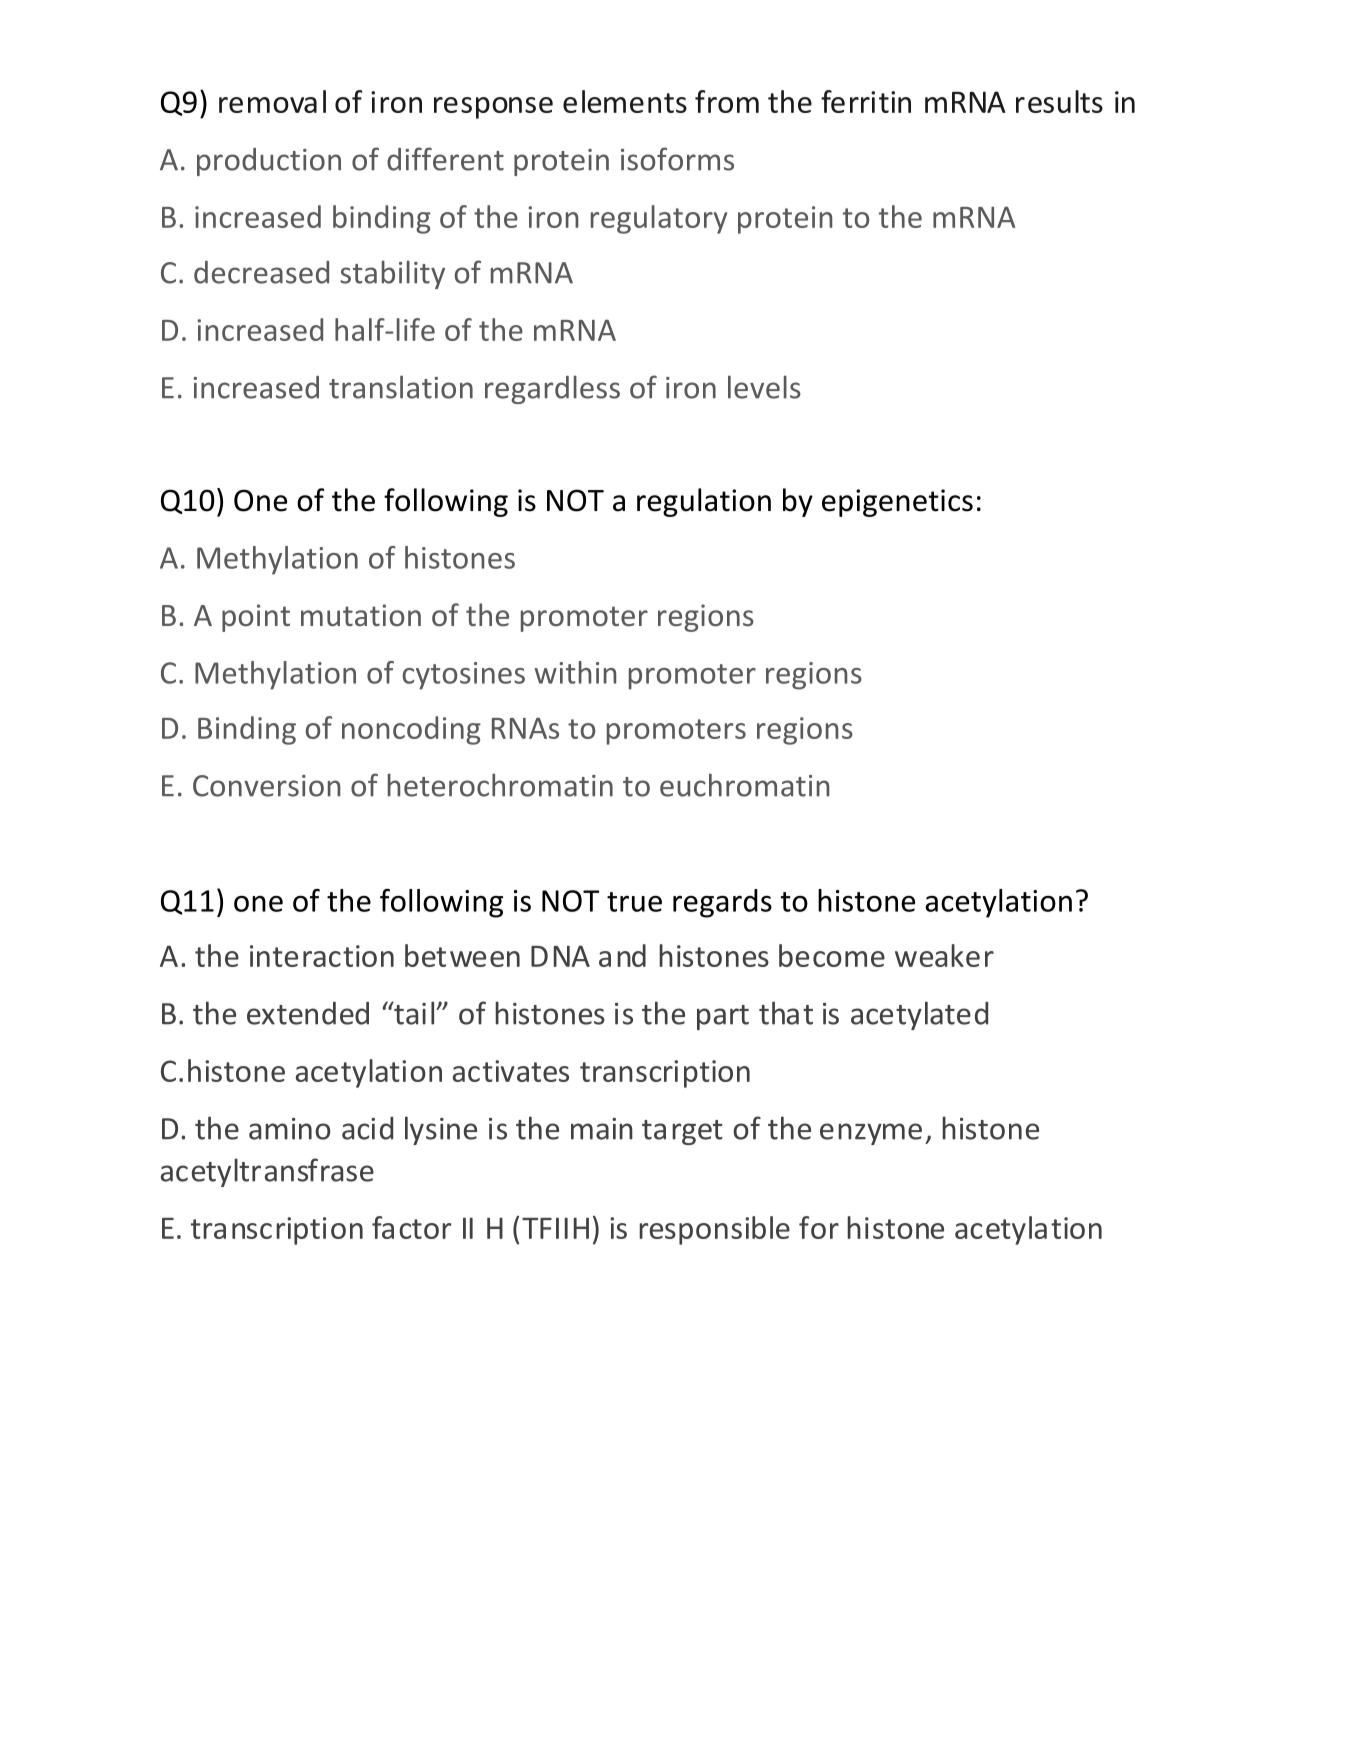 The width and height of the screenshot is (1354, 1752). I want to click on production, so click(269, 162).
